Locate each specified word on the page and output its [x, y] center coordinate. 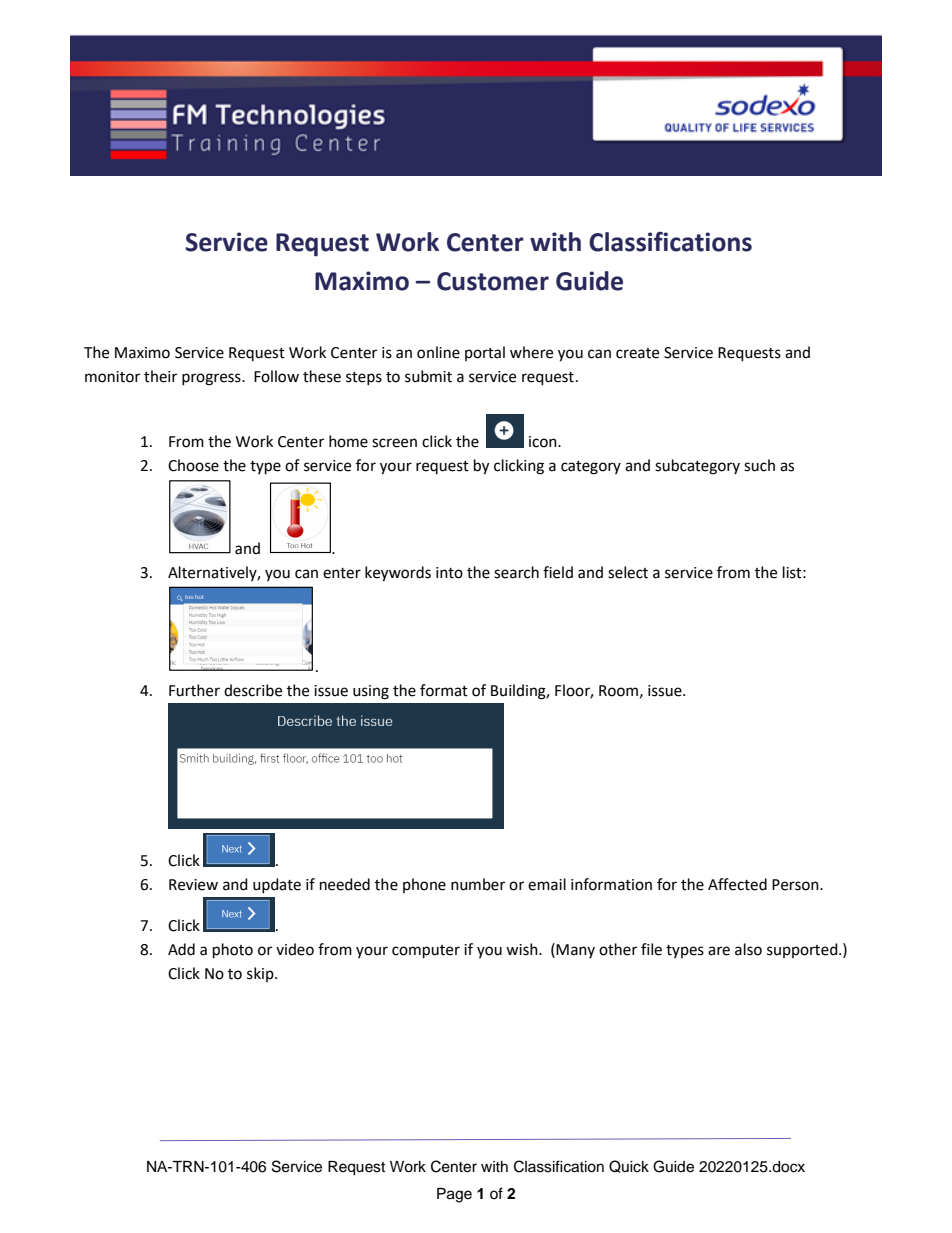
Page [454, 1195]
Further [194, 690]
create [637, 353]
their [160, 376]
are [719, 951]
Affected [737, 884]
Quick [629, 1166]
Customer [493, 281]
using [371, 692]
